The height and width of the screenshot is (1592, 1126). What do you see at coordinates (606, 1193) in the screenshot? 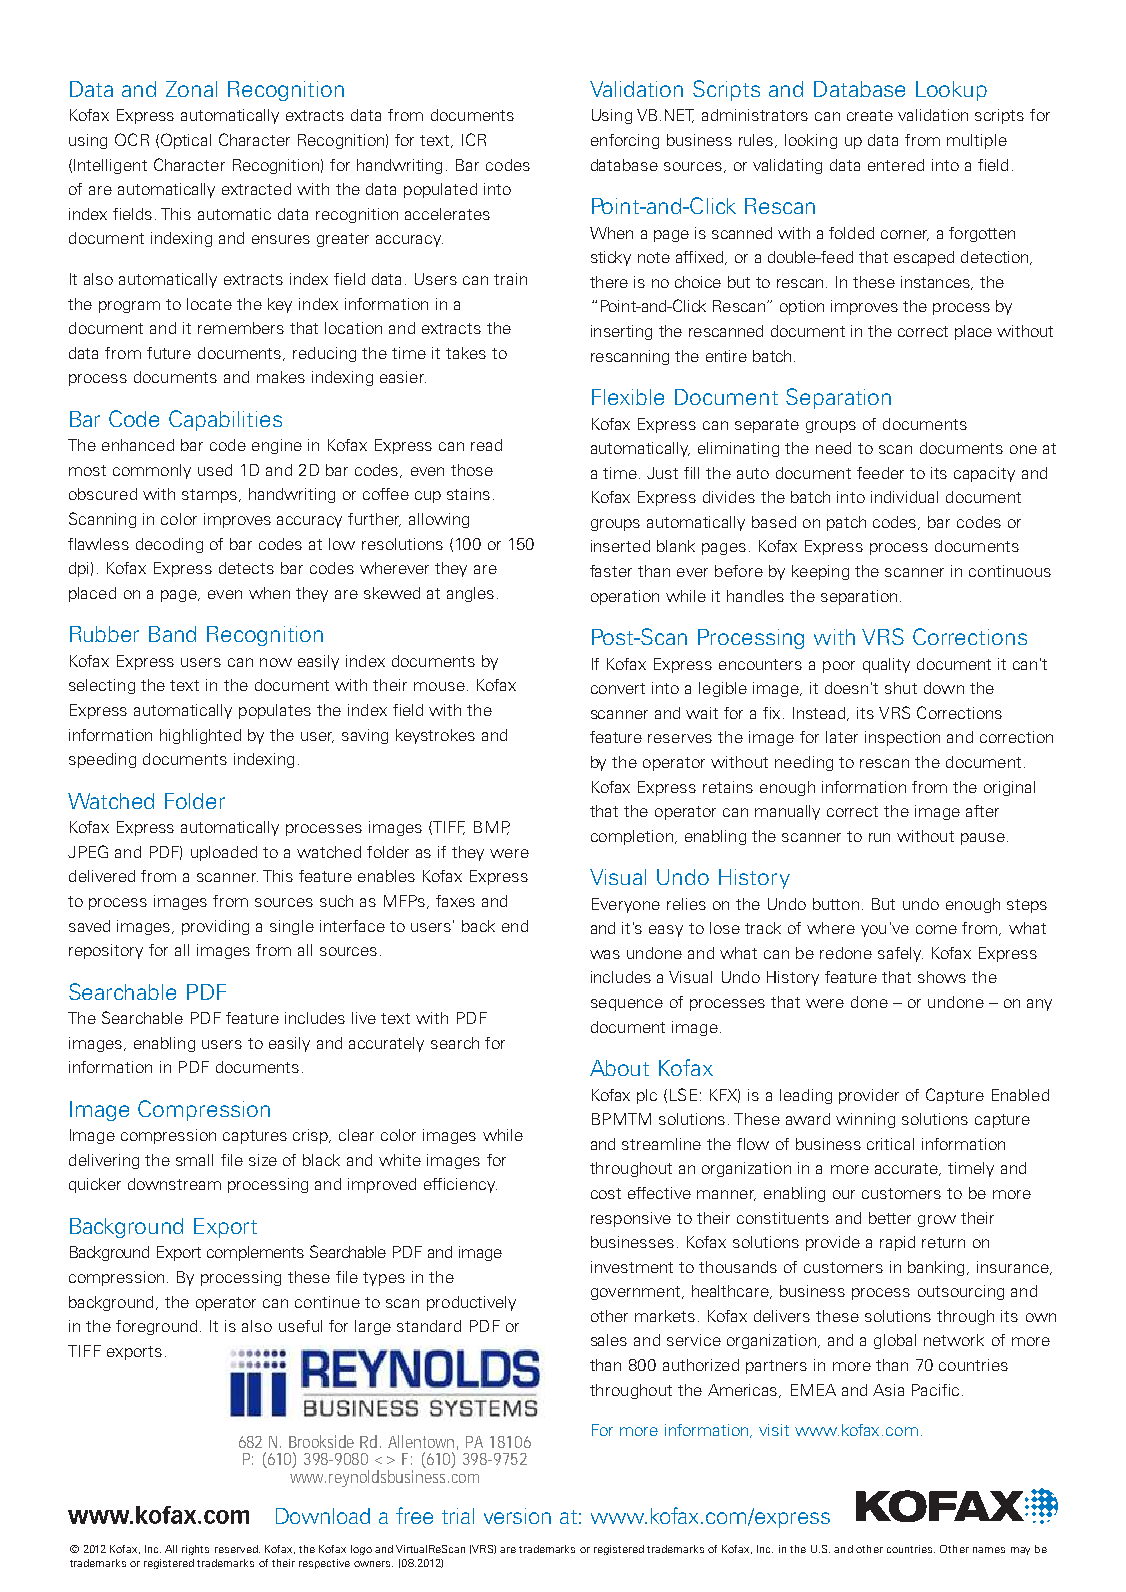
I see `cost` at bounding box center [606, 1193].
